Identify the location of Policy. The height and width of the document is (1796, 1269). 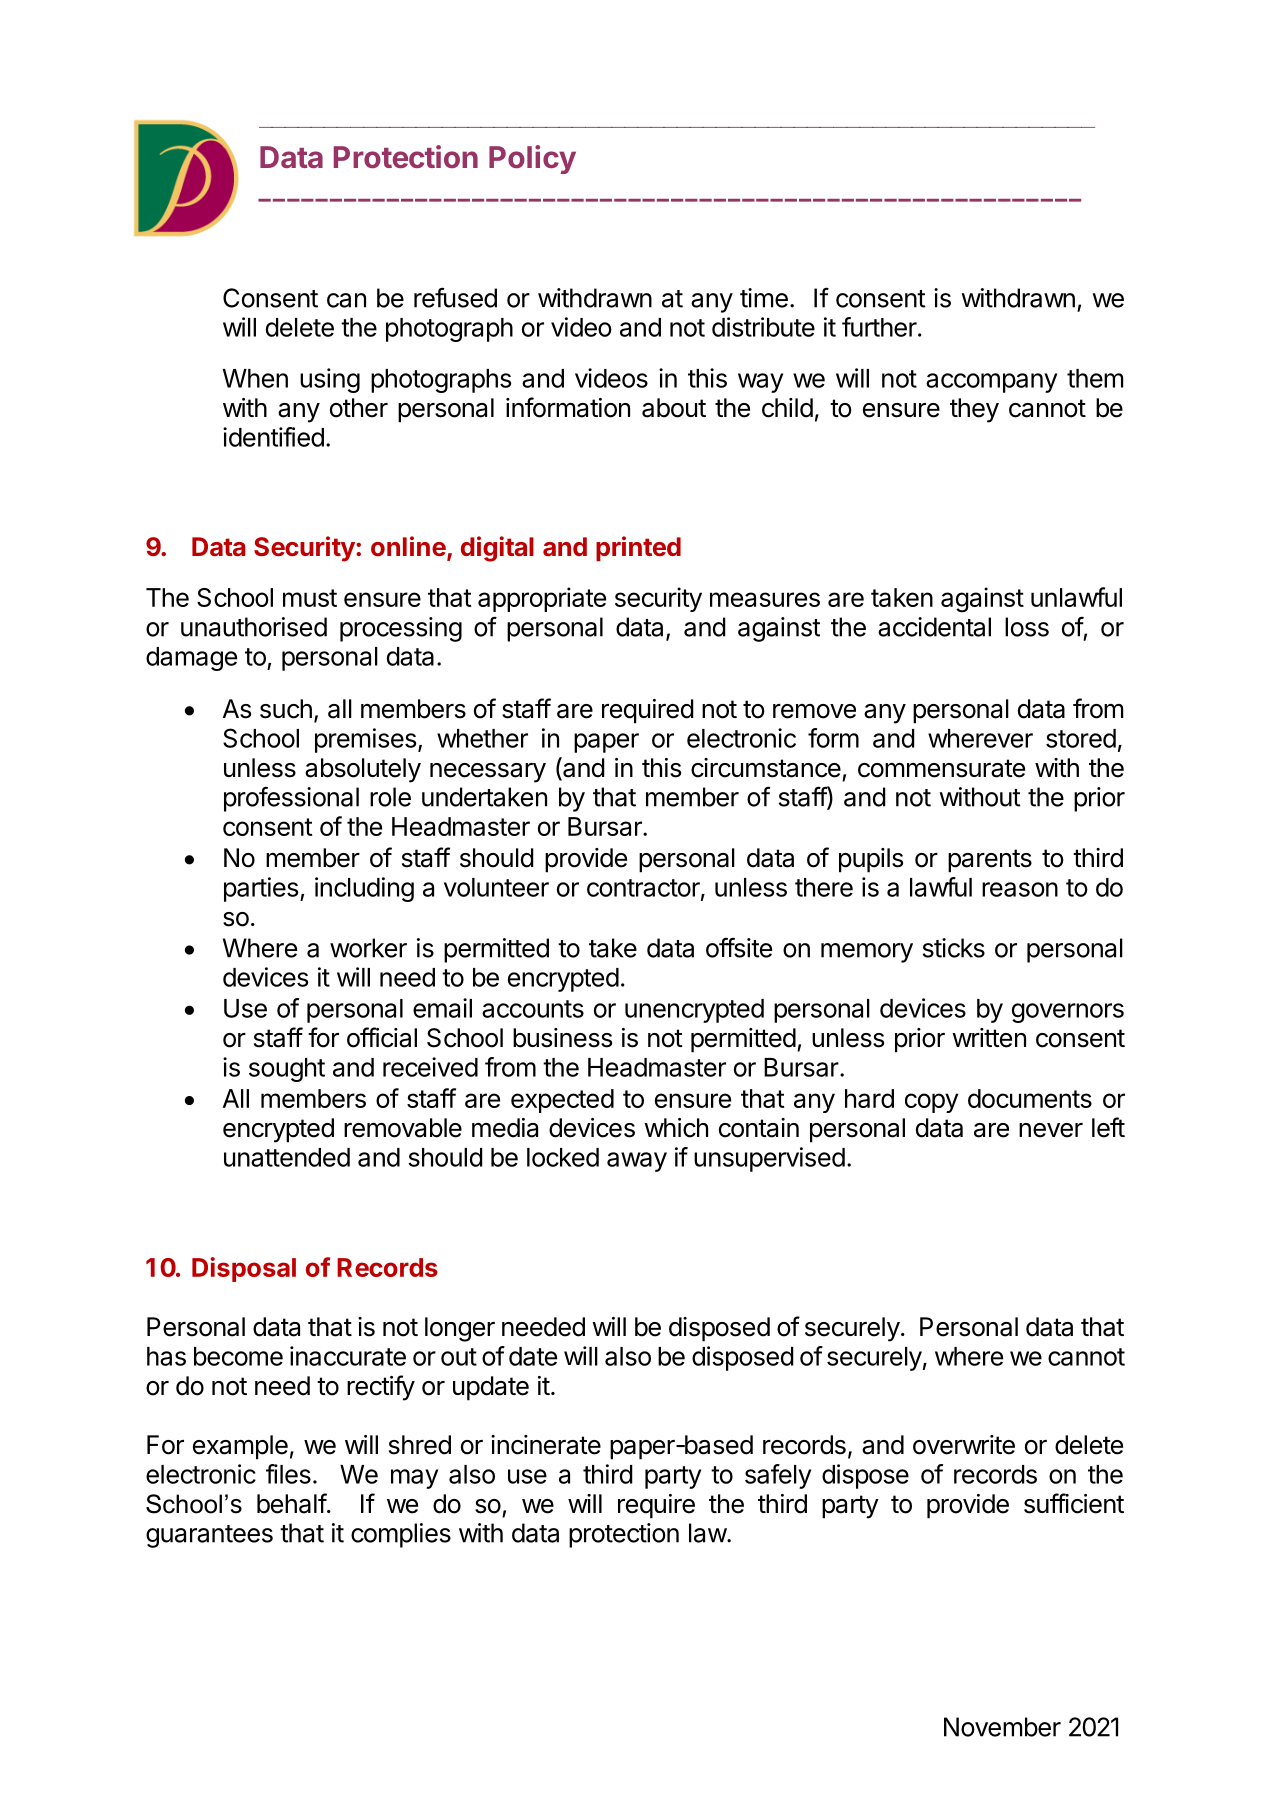
(532, 159).
